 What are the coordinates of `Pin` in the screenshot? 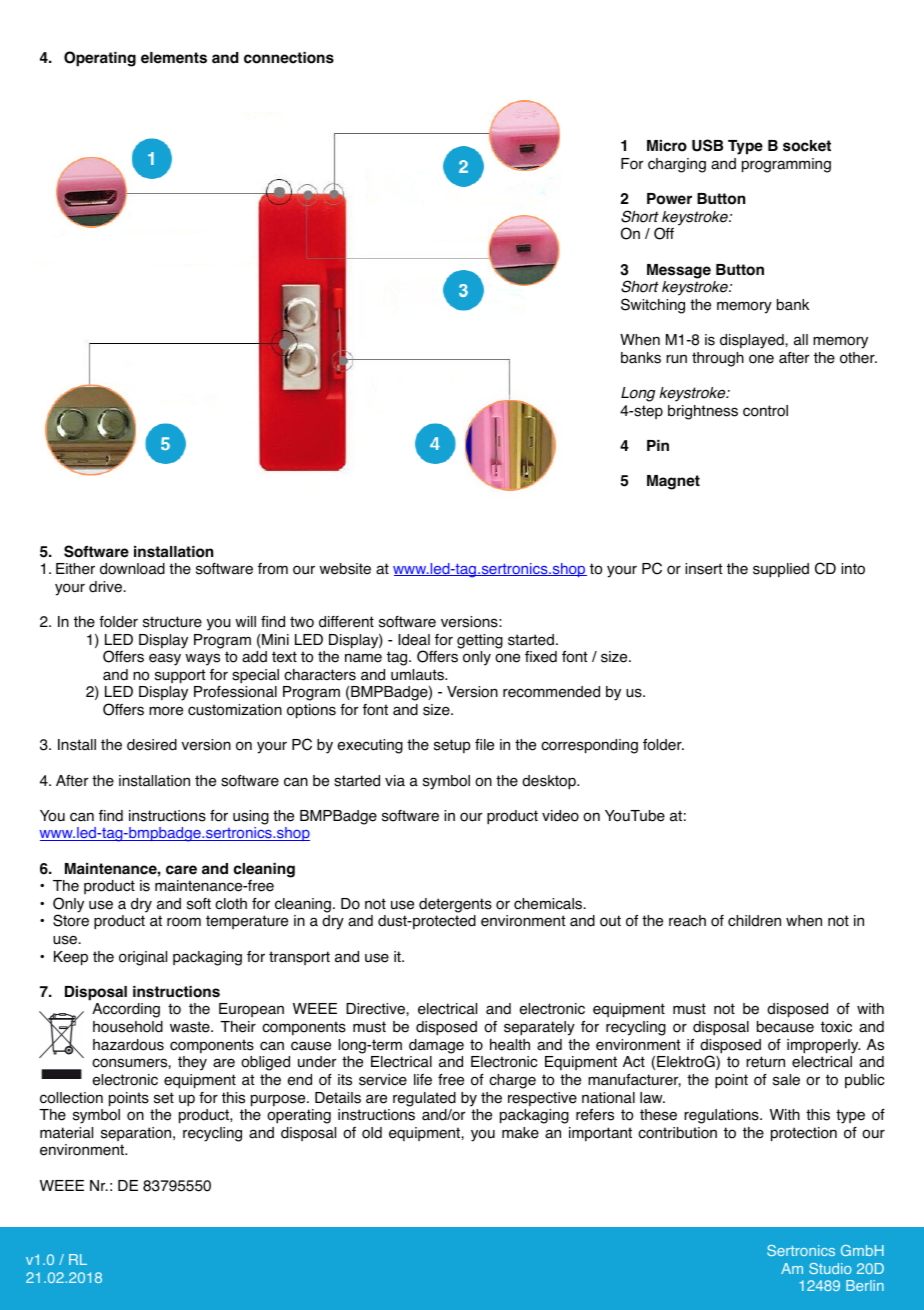 It's located at (658, 445).
